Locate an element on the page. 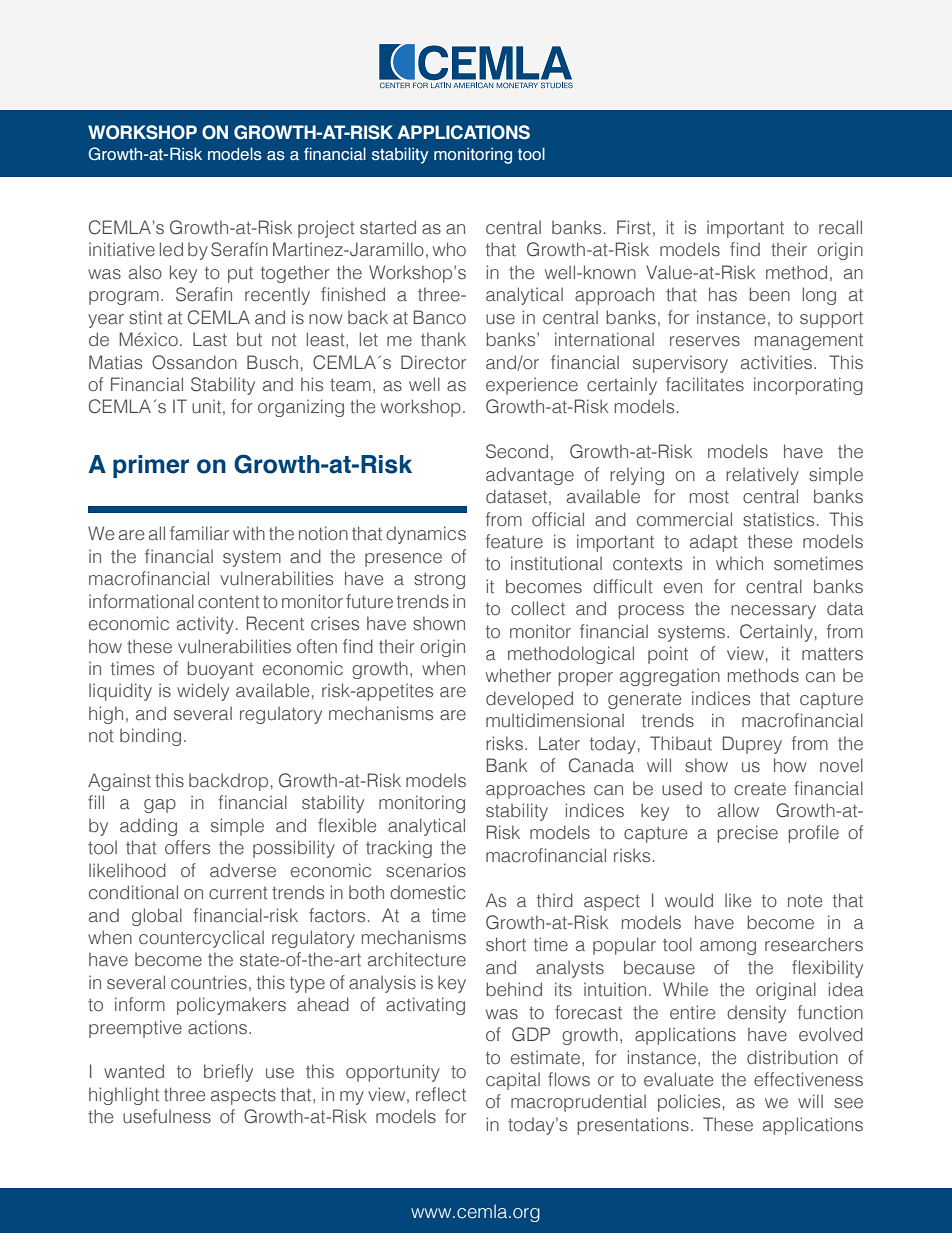 The height and width of the image is (1233, 952). matters is located at coordinates (832, 654).
